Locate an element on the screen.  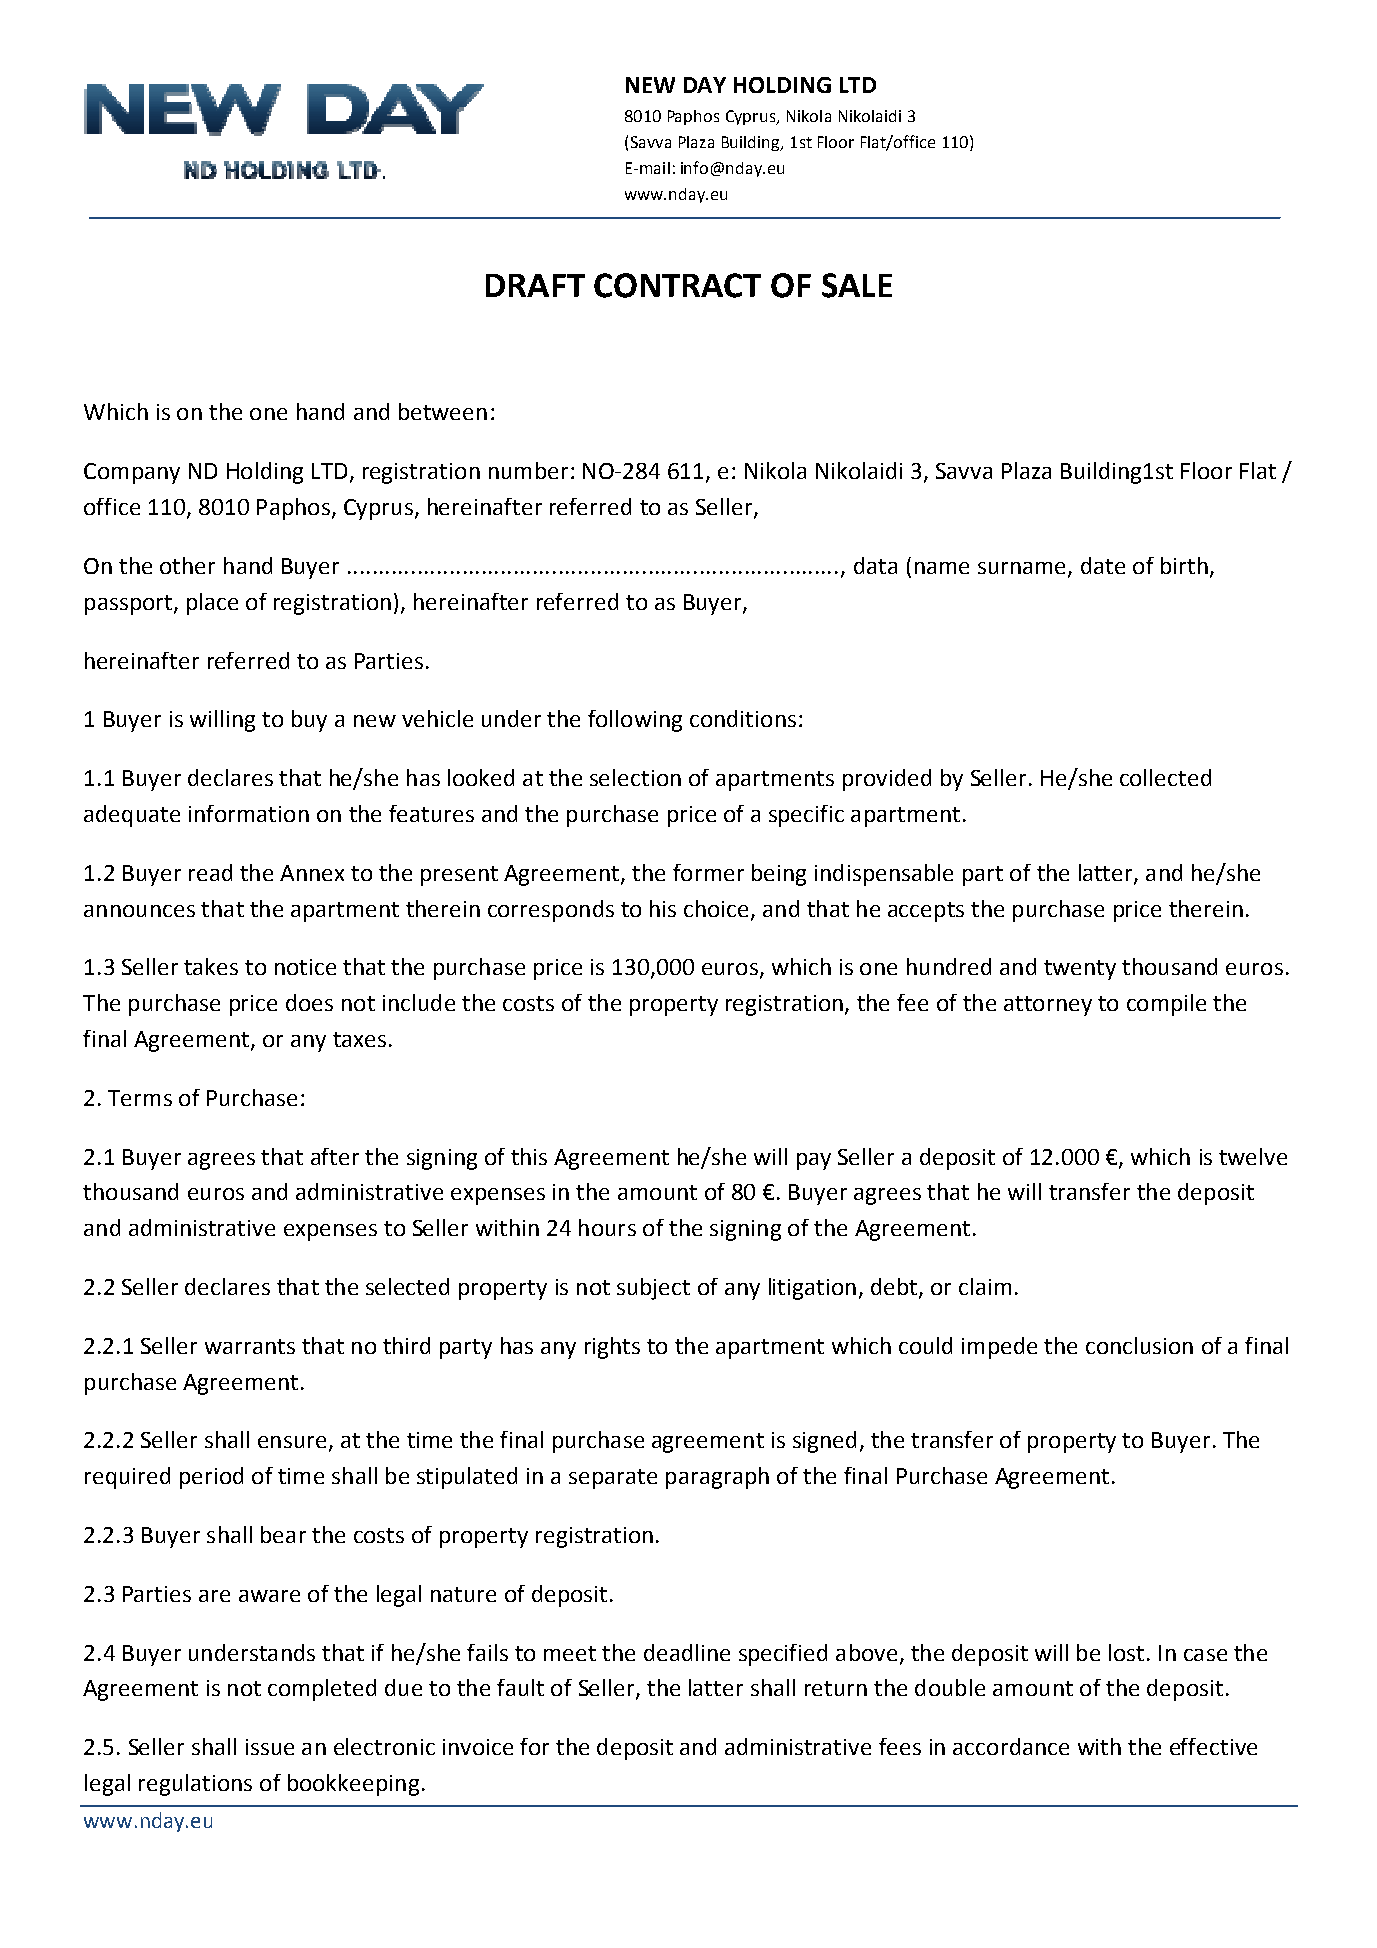
collected is located at coordinates (1165, 777).
